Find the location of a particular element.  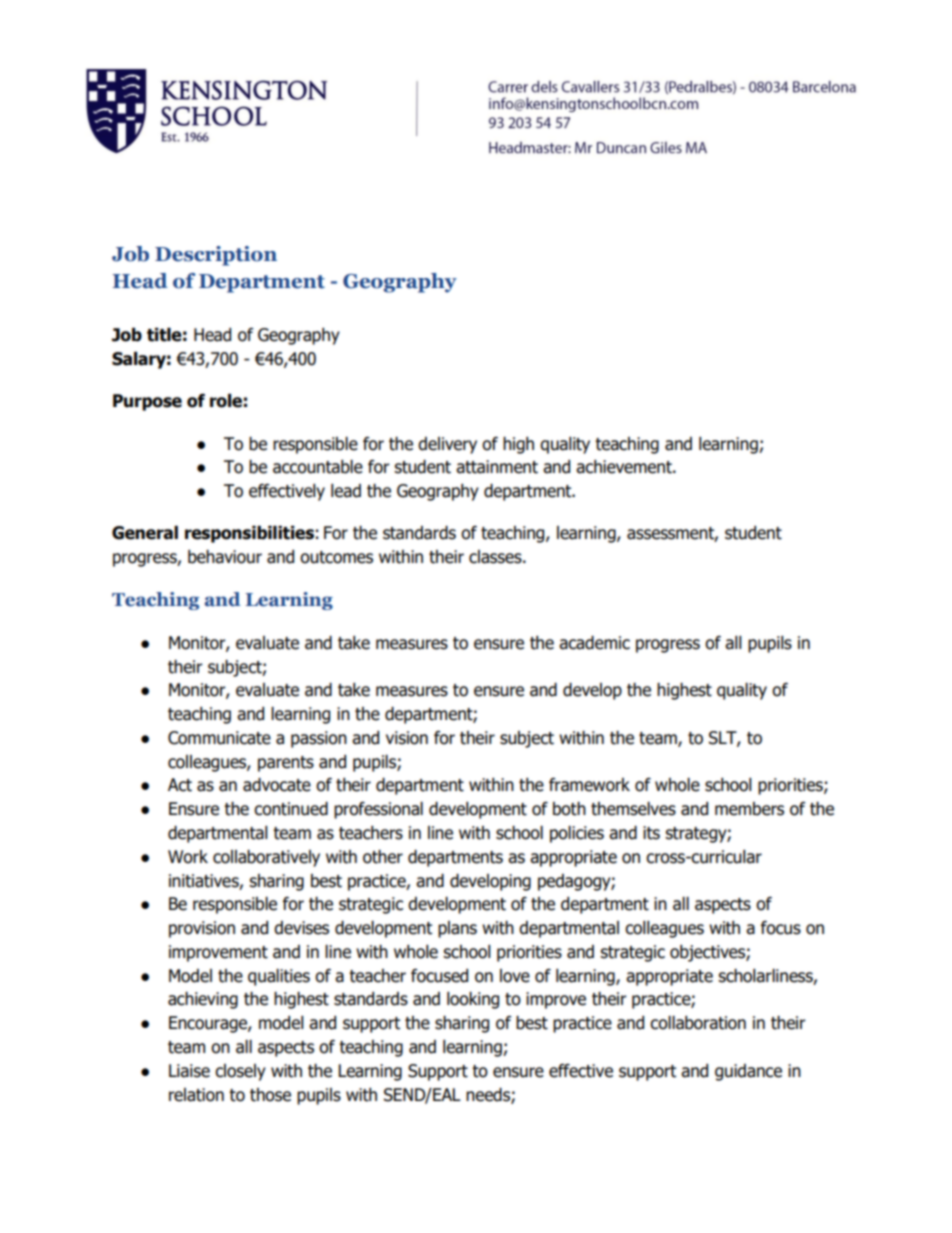

closely is located at coordinates (240, 1072).
